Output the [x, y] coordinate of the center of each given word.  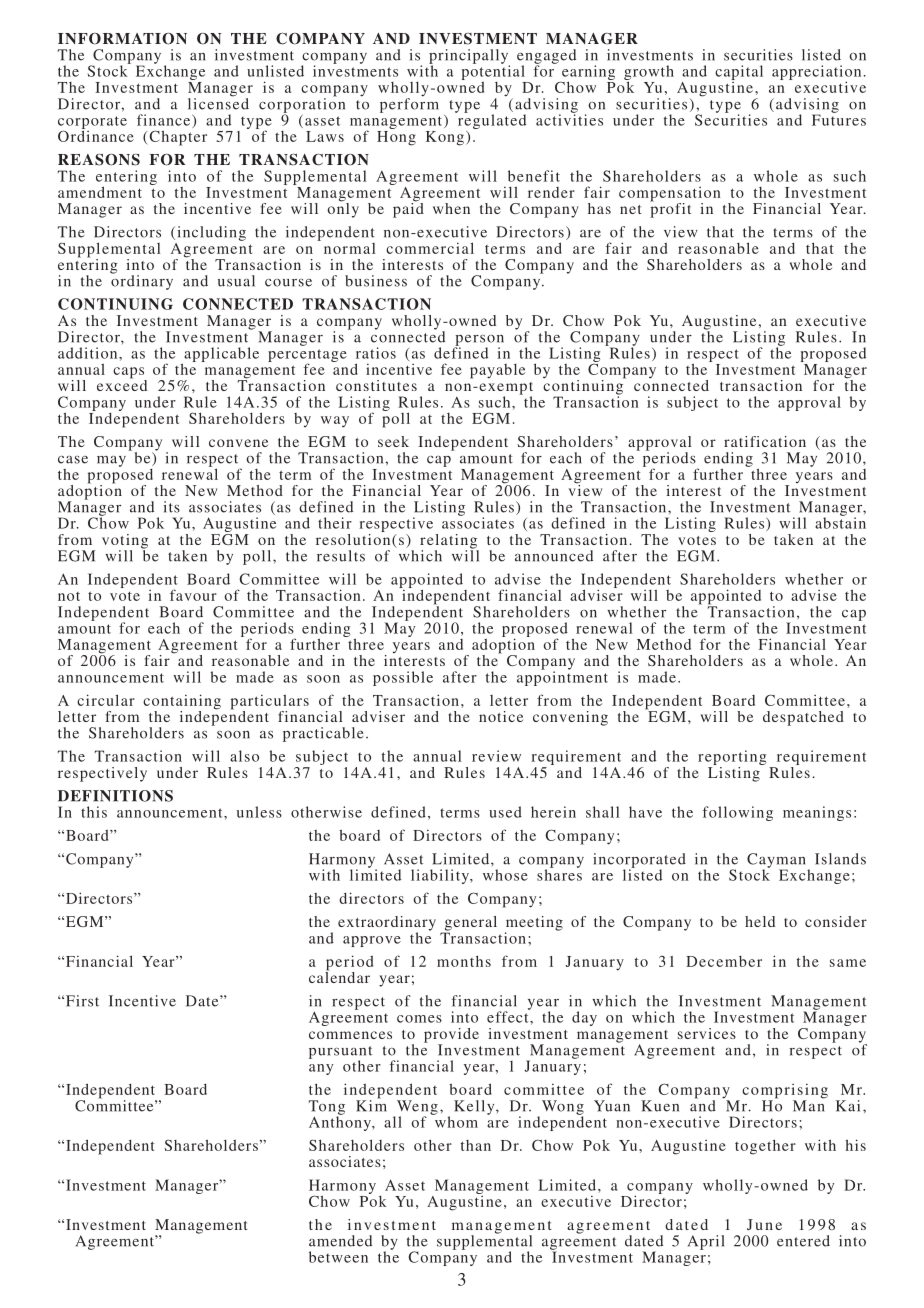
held [760, 921]
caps [130, 374]
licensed [218, 103]
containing [182, 703]
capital [739, 74]
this [94, 812]
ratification [765, 441]
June [764, 1224]
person [479, 341]
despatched [803, 718]
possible [403, 678]
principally [469, 57]
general [469, 924]
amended [340, 1241]
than [476, 1145]
